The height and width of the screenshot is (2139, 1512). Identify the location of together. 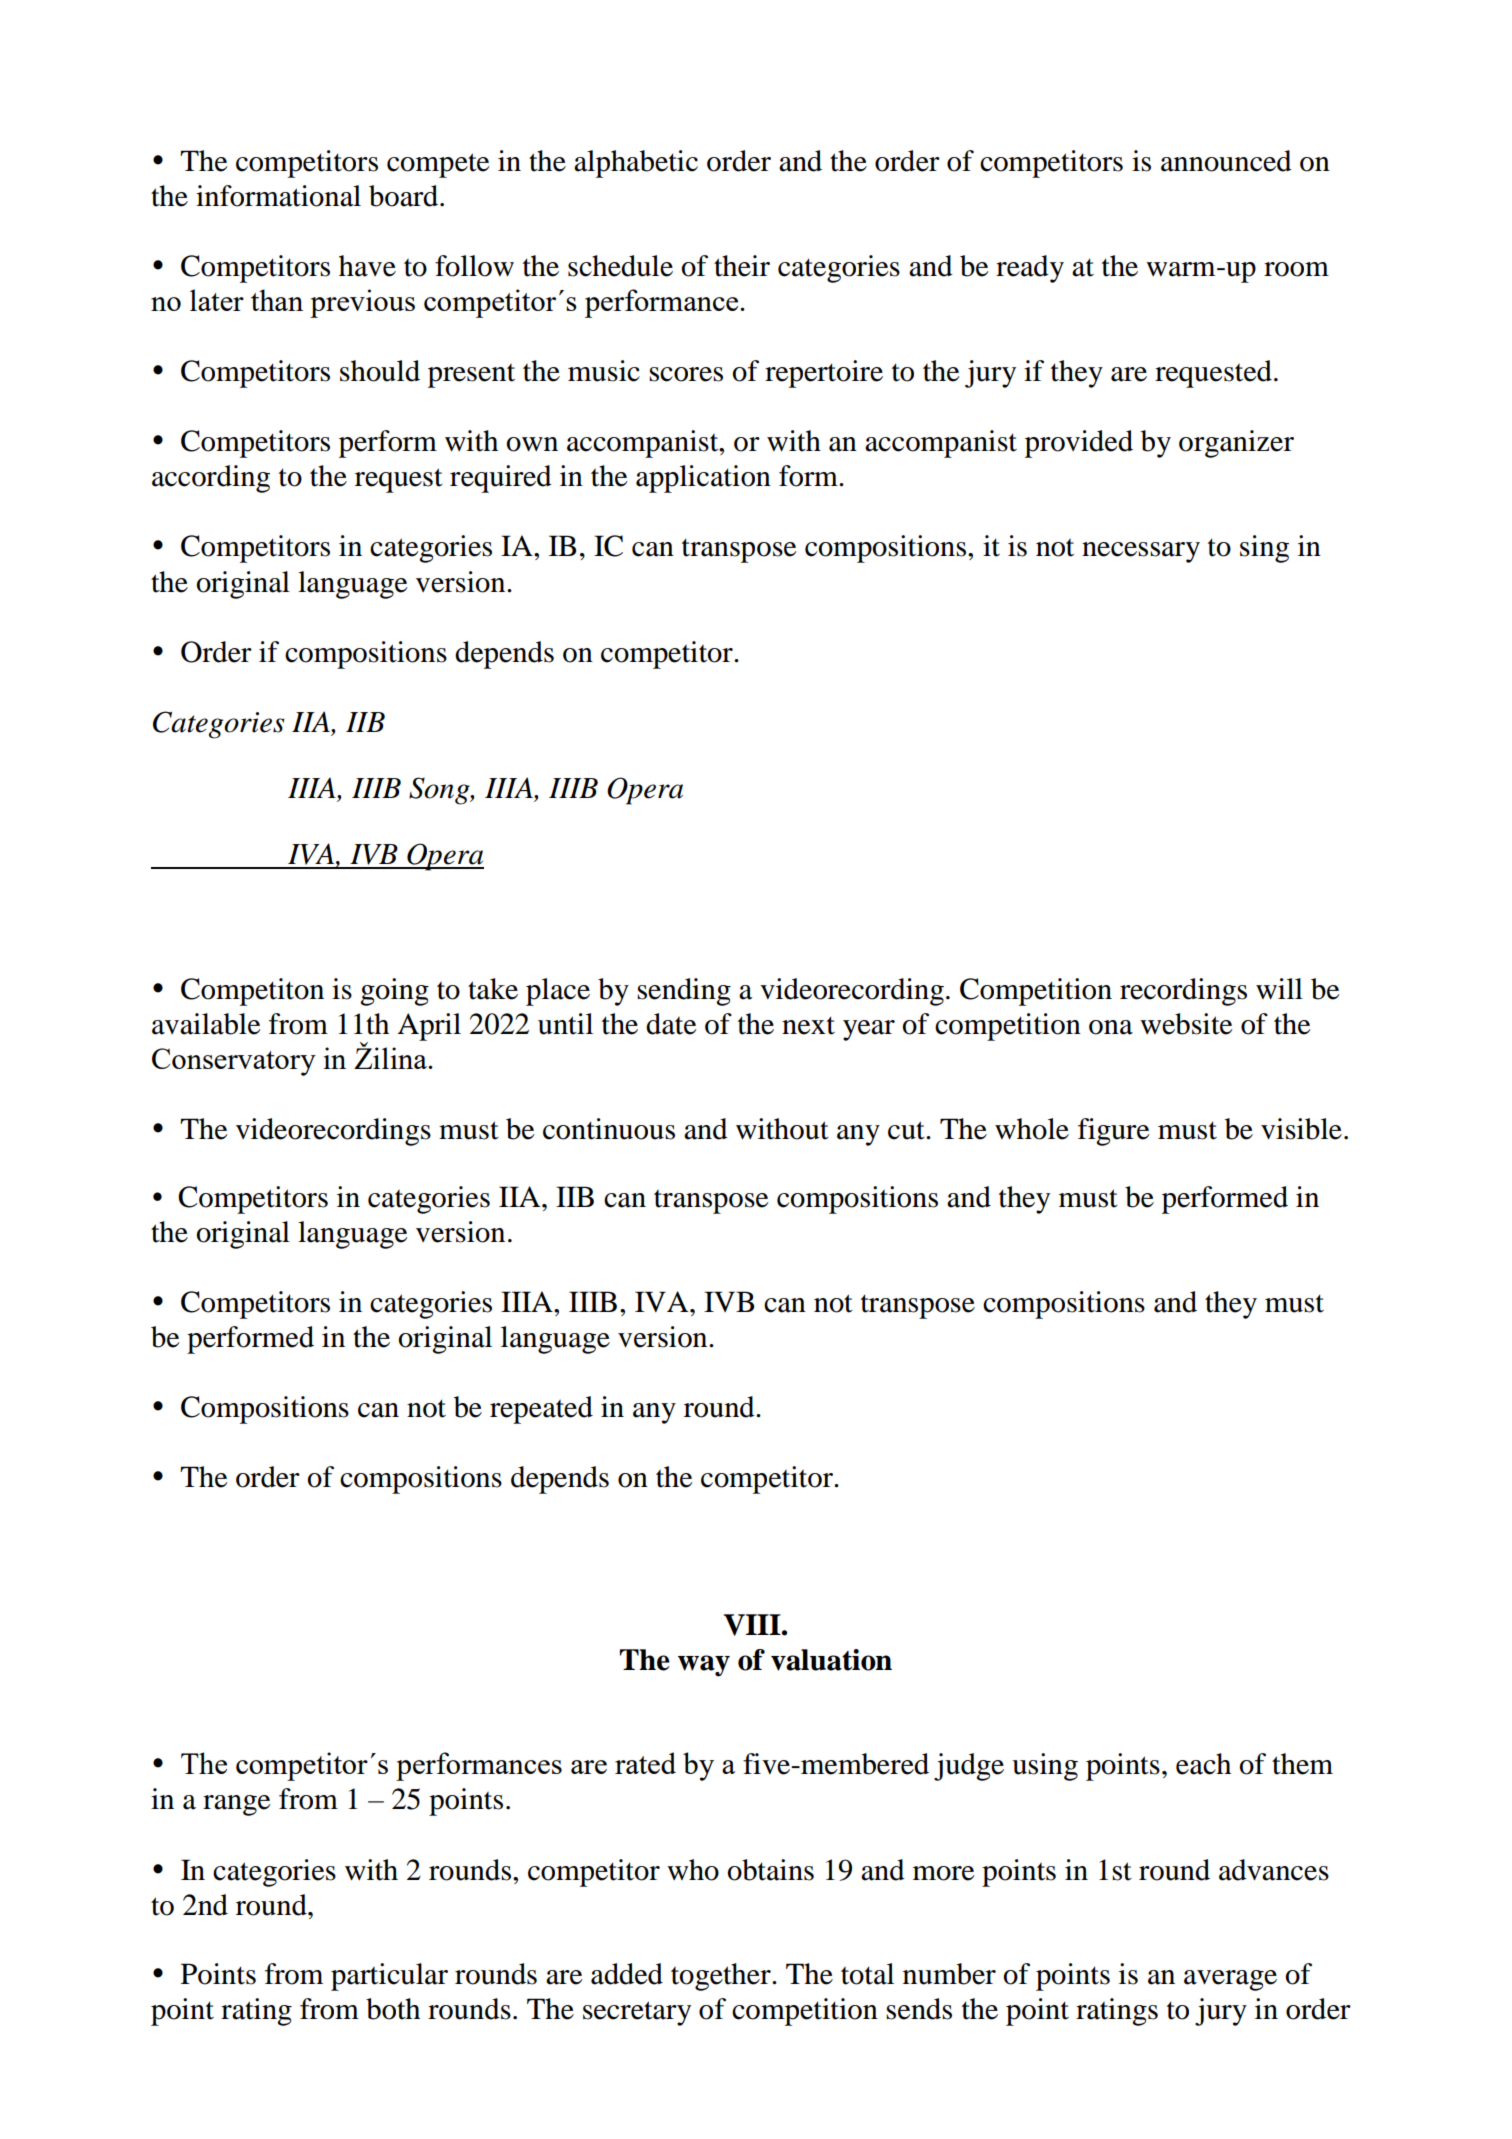
(722, 1977).
